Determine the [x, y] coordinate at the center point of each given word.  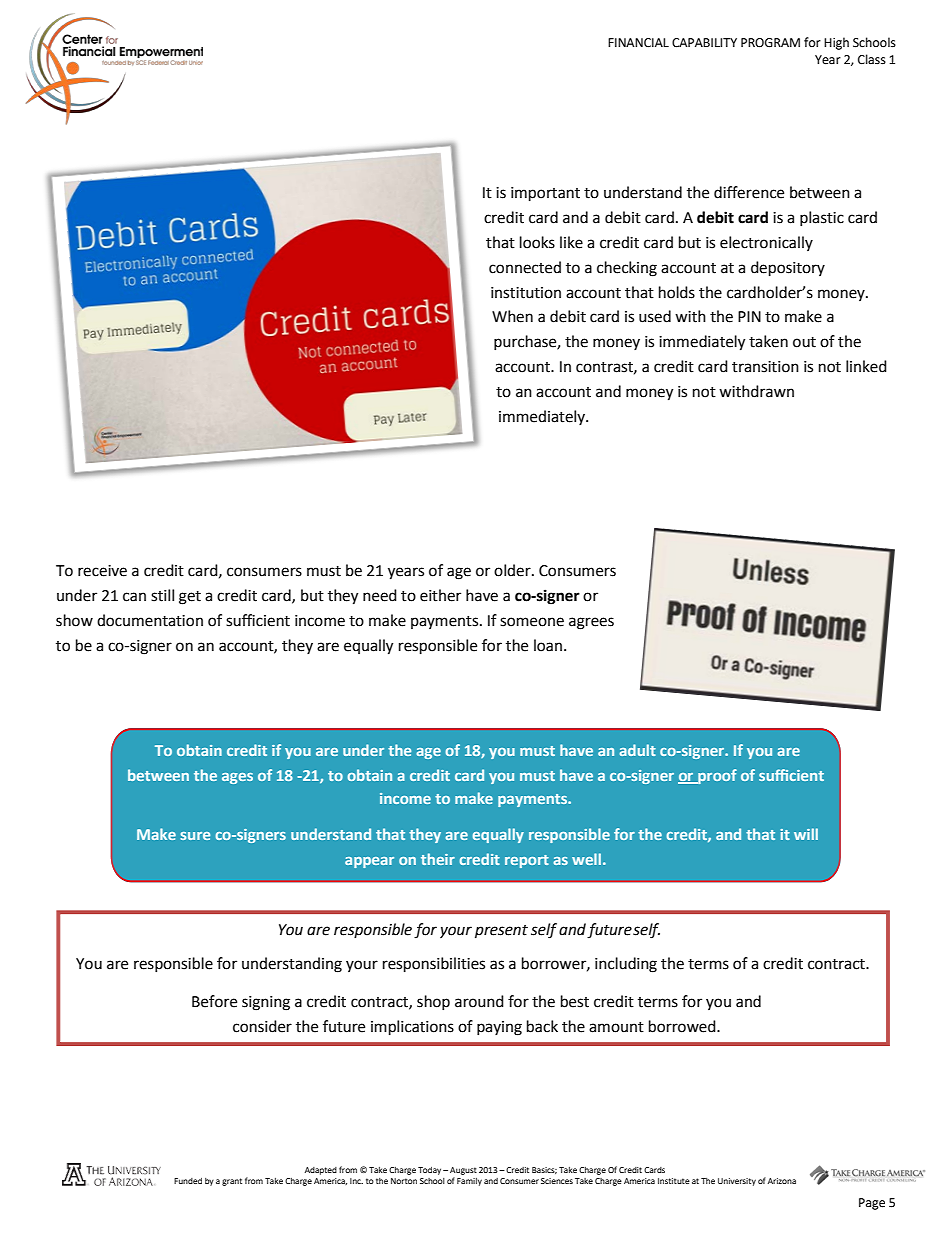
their [438, 859]
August [463, 1171]
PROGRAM [770, 43]
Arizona [782, 1181]
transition [765, 367]
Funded [188, 1181]
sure [195, 836]
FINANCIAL [638, 43]
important [545, 194]
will [806, 834]
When [512, 316]
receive [102, 571]
